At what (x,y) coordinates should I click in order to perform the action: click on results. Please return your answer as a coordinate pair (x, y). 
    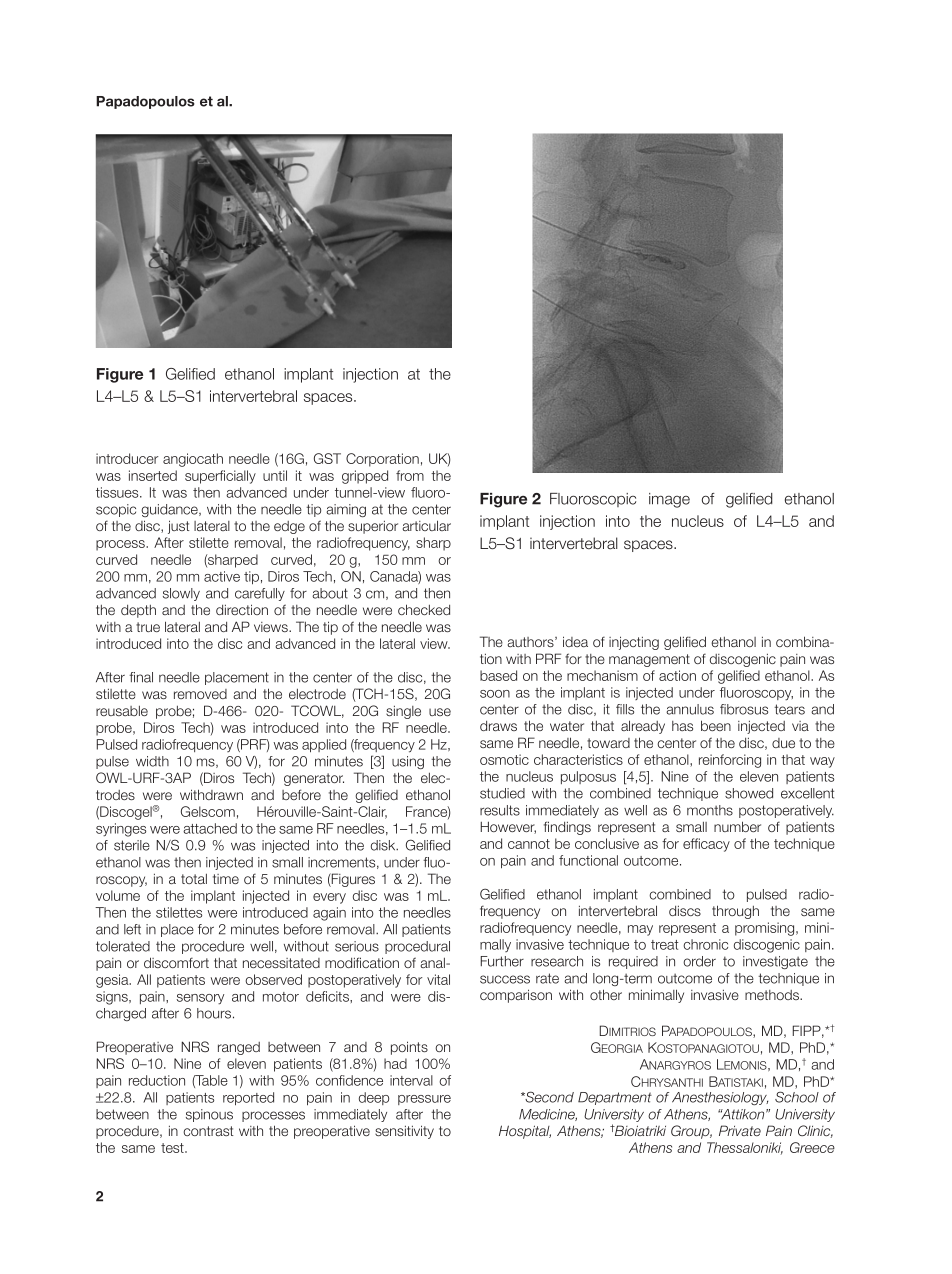
    Looking at the image, I should click on (500, 810).
